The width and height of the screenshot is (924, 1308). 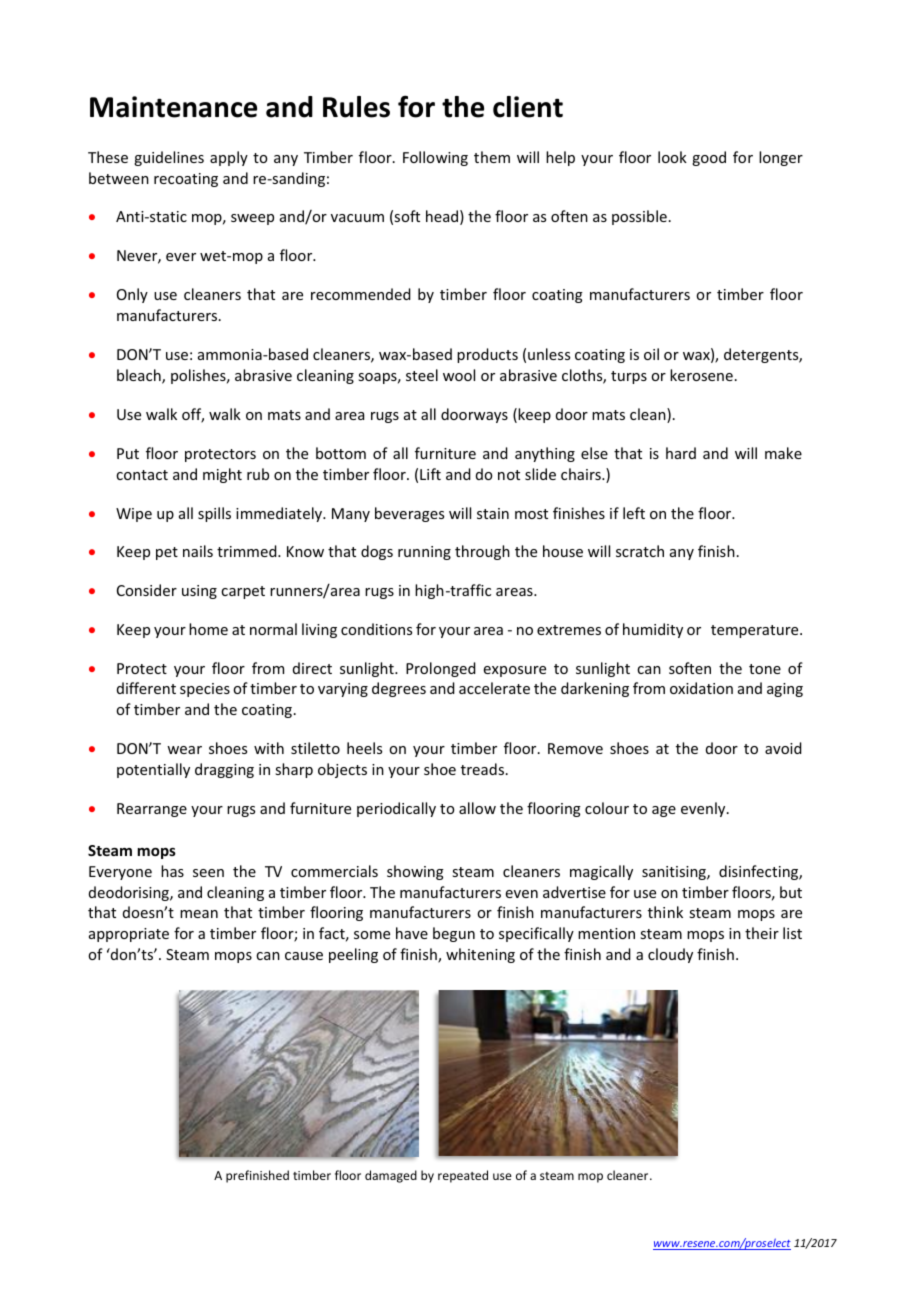 What do you see at coordinates (463, 1176) in the screenshot?
I see `repeated` at bounding box center [463, 1176].
